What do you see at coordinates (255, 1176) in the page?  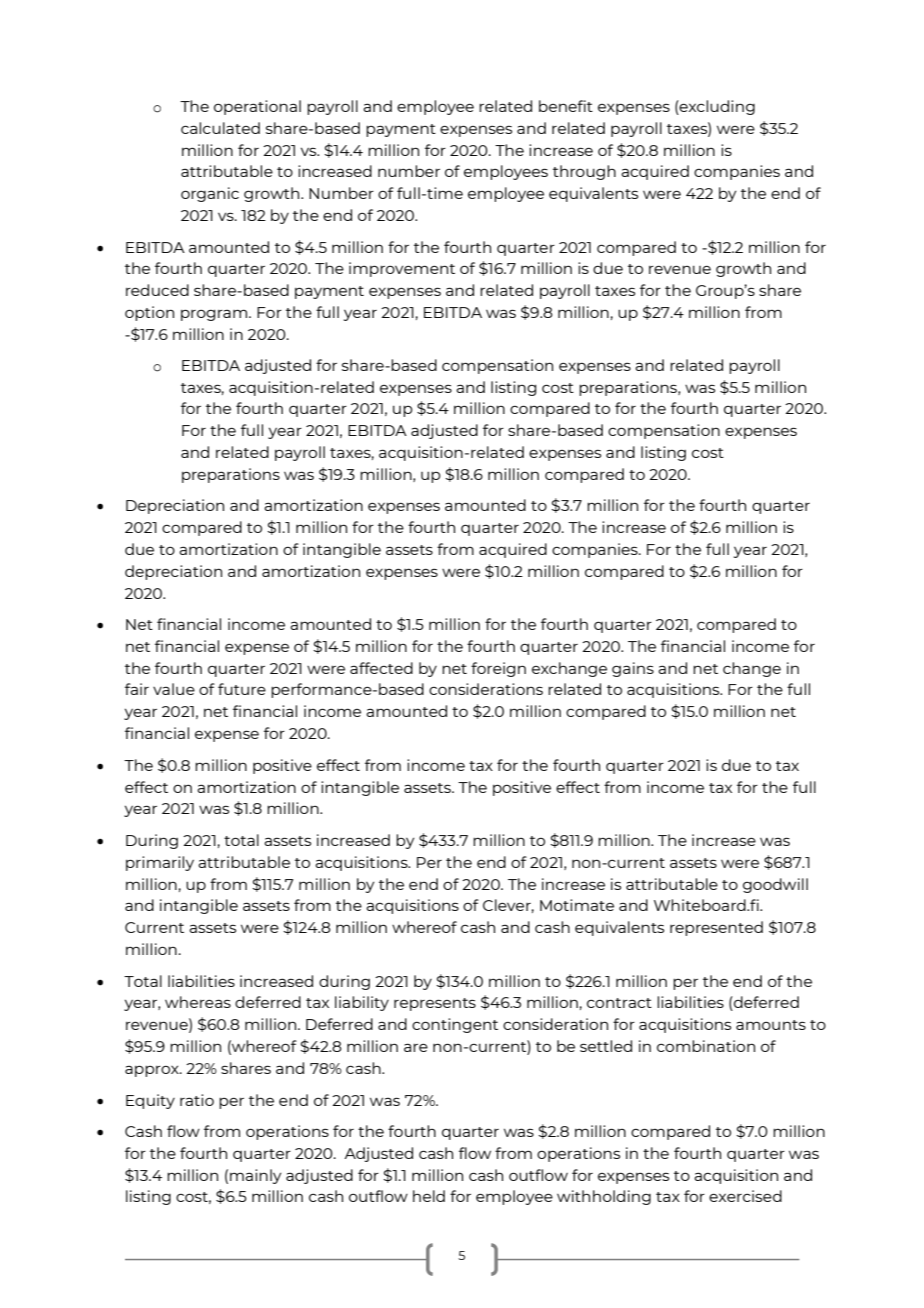 I see `mainly` at bounding box center [255, 1176].
